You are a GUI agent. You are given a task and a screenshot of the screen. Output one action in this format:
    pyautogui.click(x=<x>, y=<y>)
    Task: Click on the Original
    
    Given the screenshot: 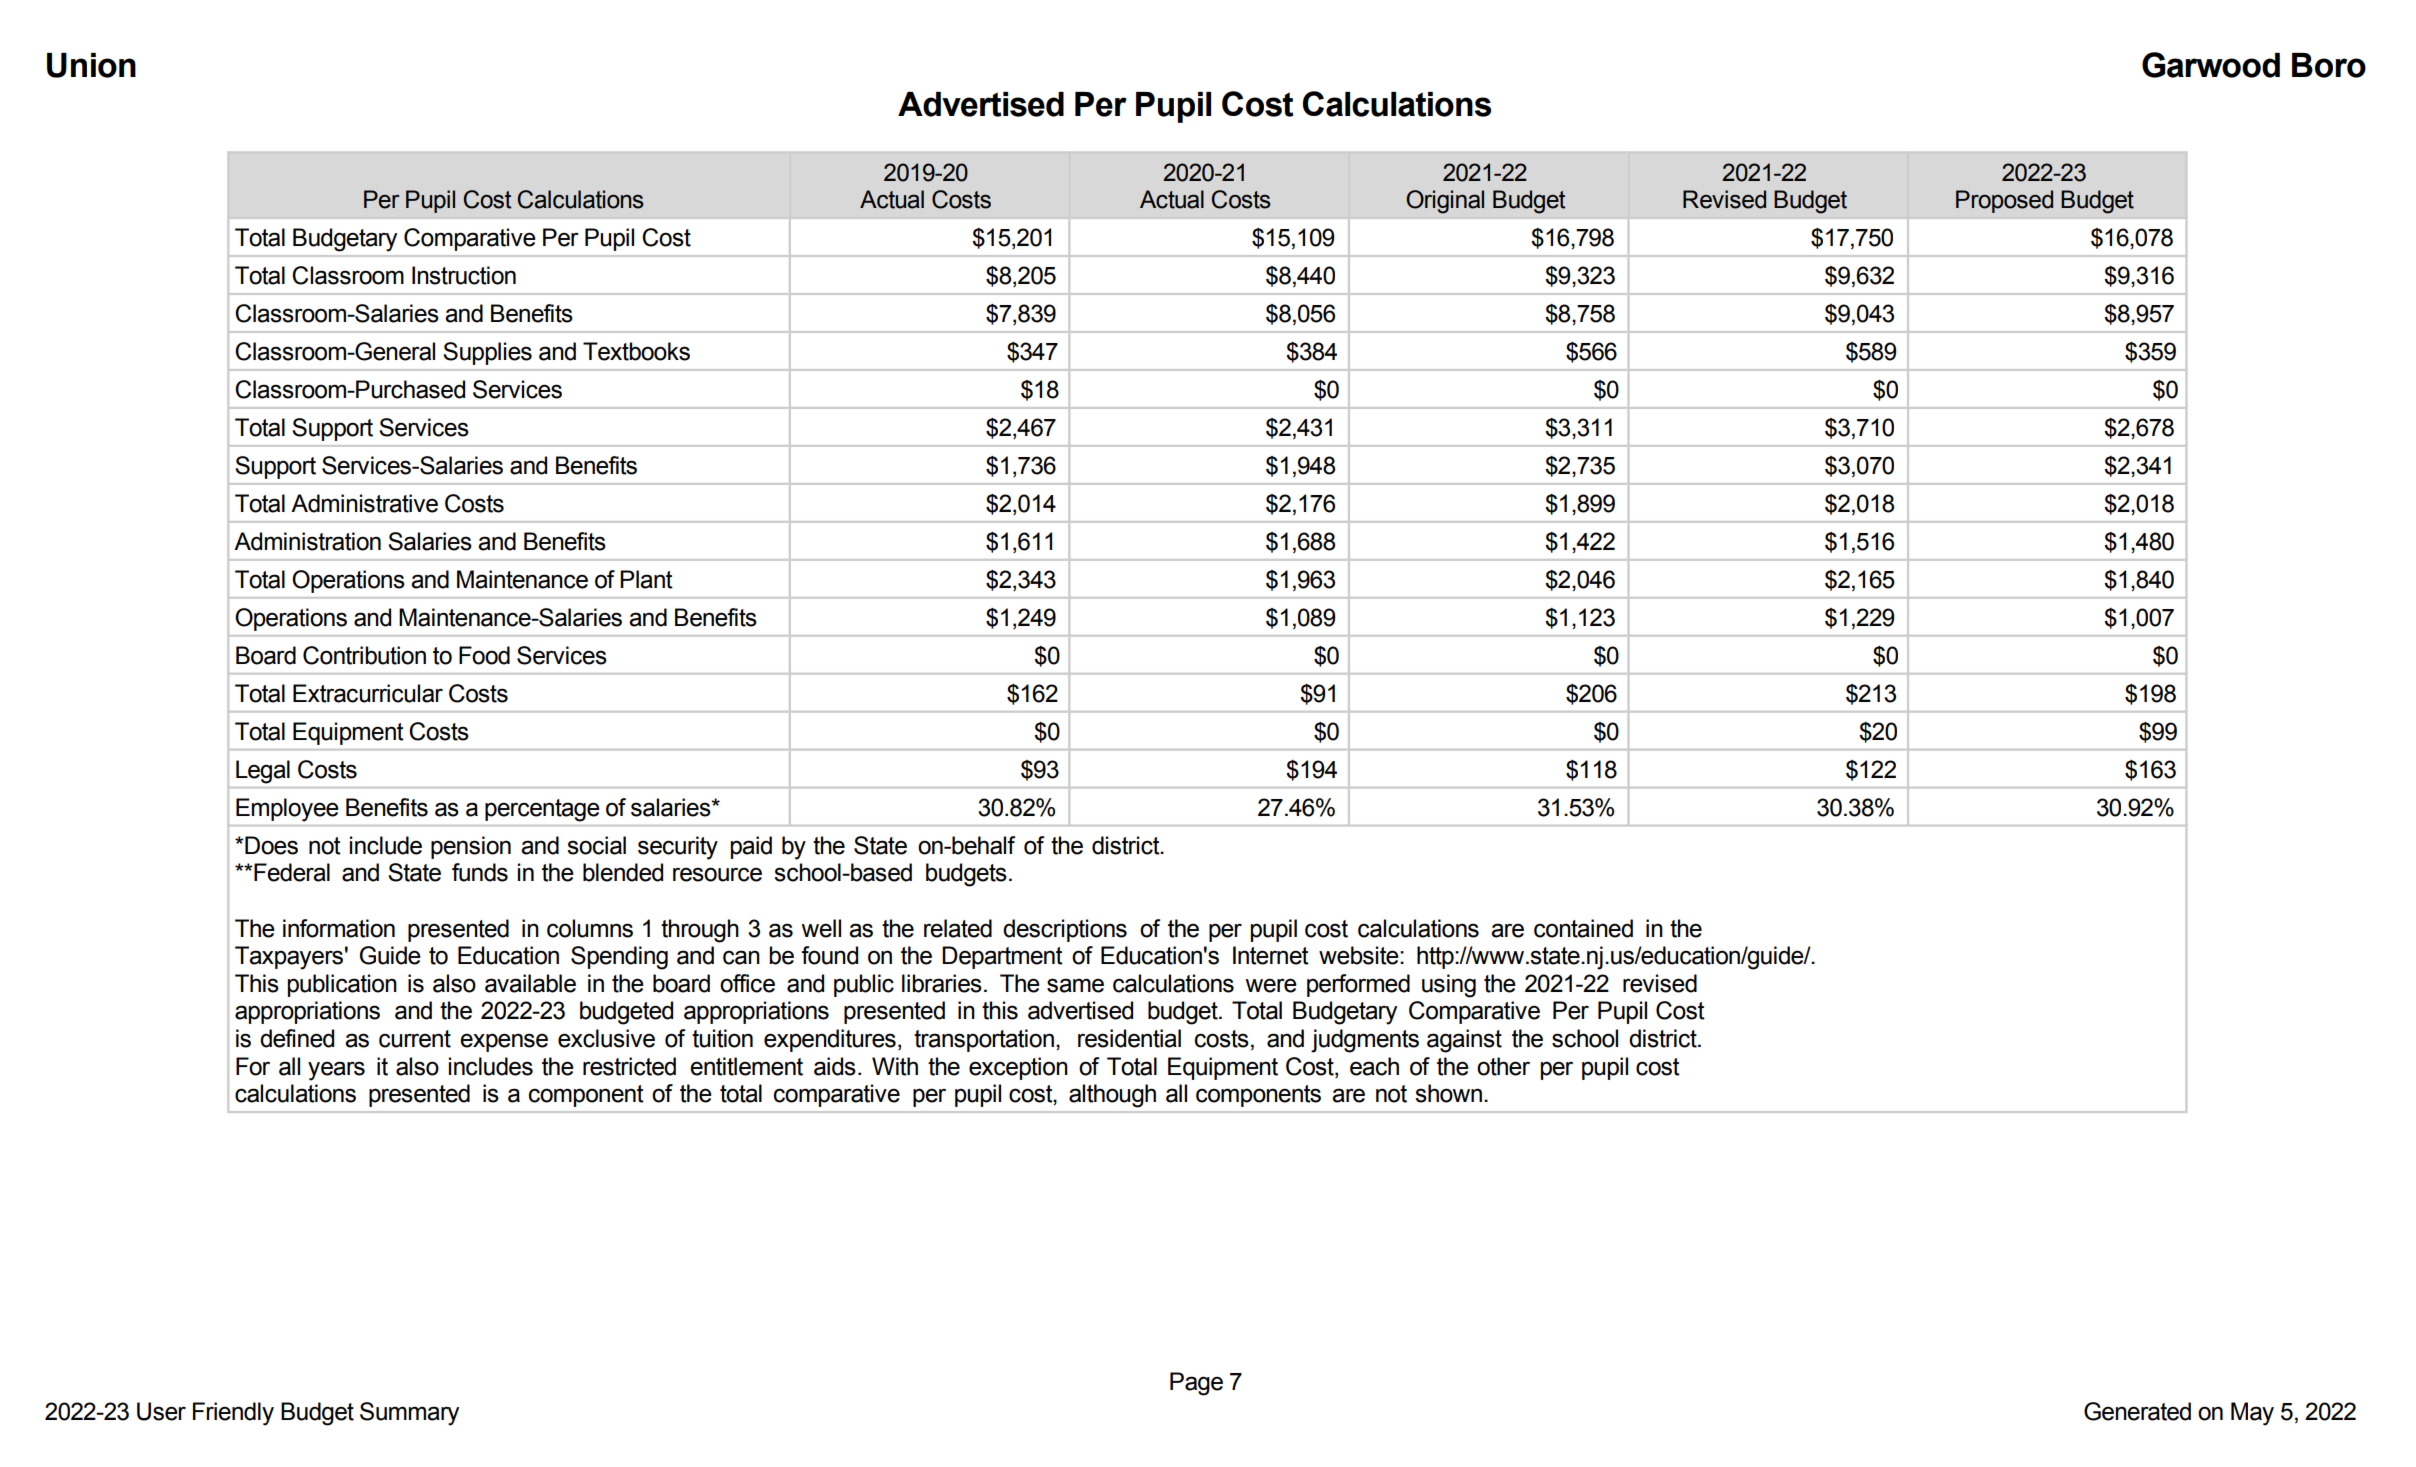 What is the action you would take?
    pyautogui.click(x=1445, y=202)
